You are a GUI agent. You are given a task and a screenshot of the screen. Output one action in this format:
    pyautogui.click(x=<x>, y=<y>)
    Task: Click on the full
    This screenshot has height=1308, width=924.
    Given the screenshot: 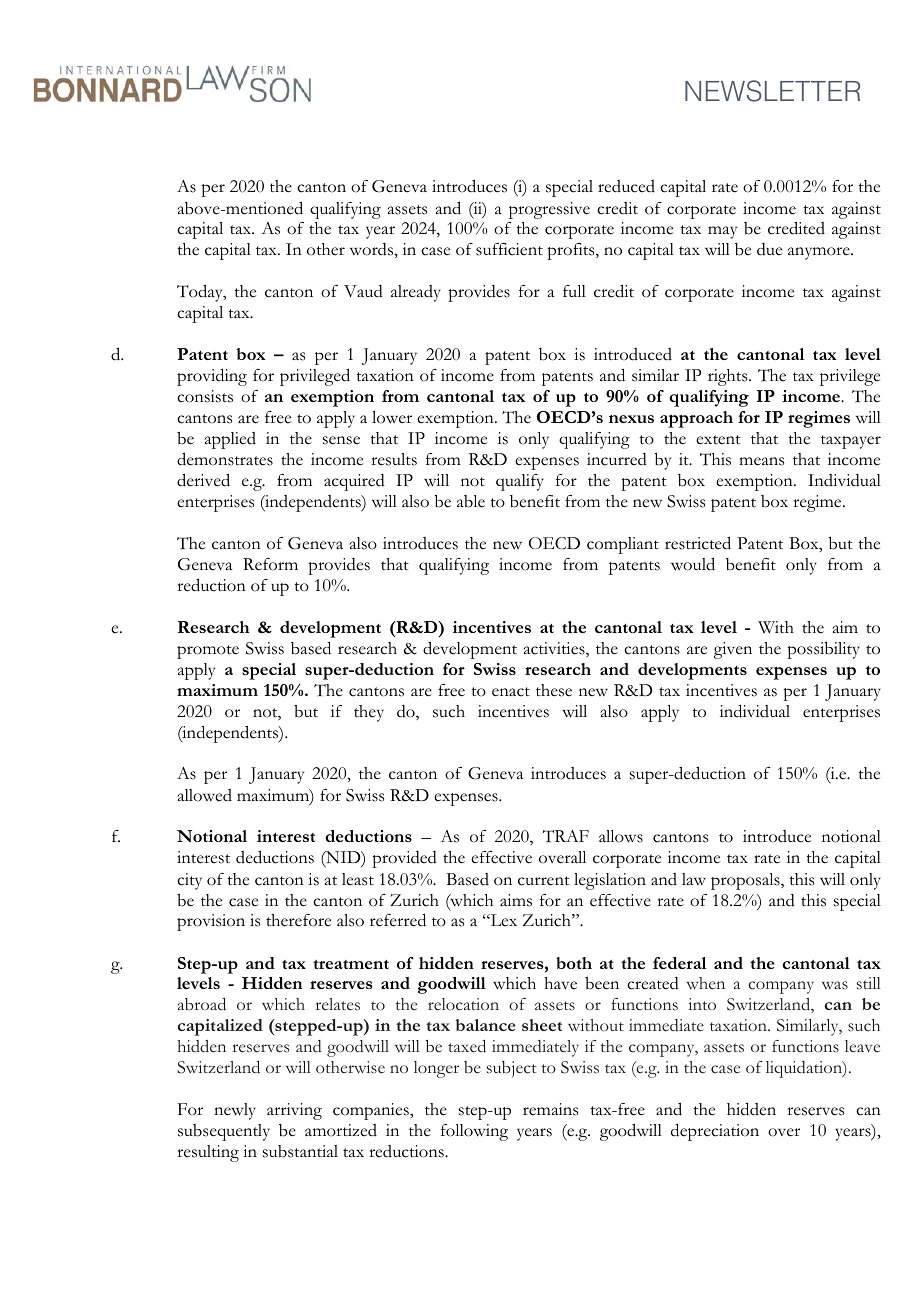 What is the action you would take?
    pyautogui.click(x=574, y=291)
